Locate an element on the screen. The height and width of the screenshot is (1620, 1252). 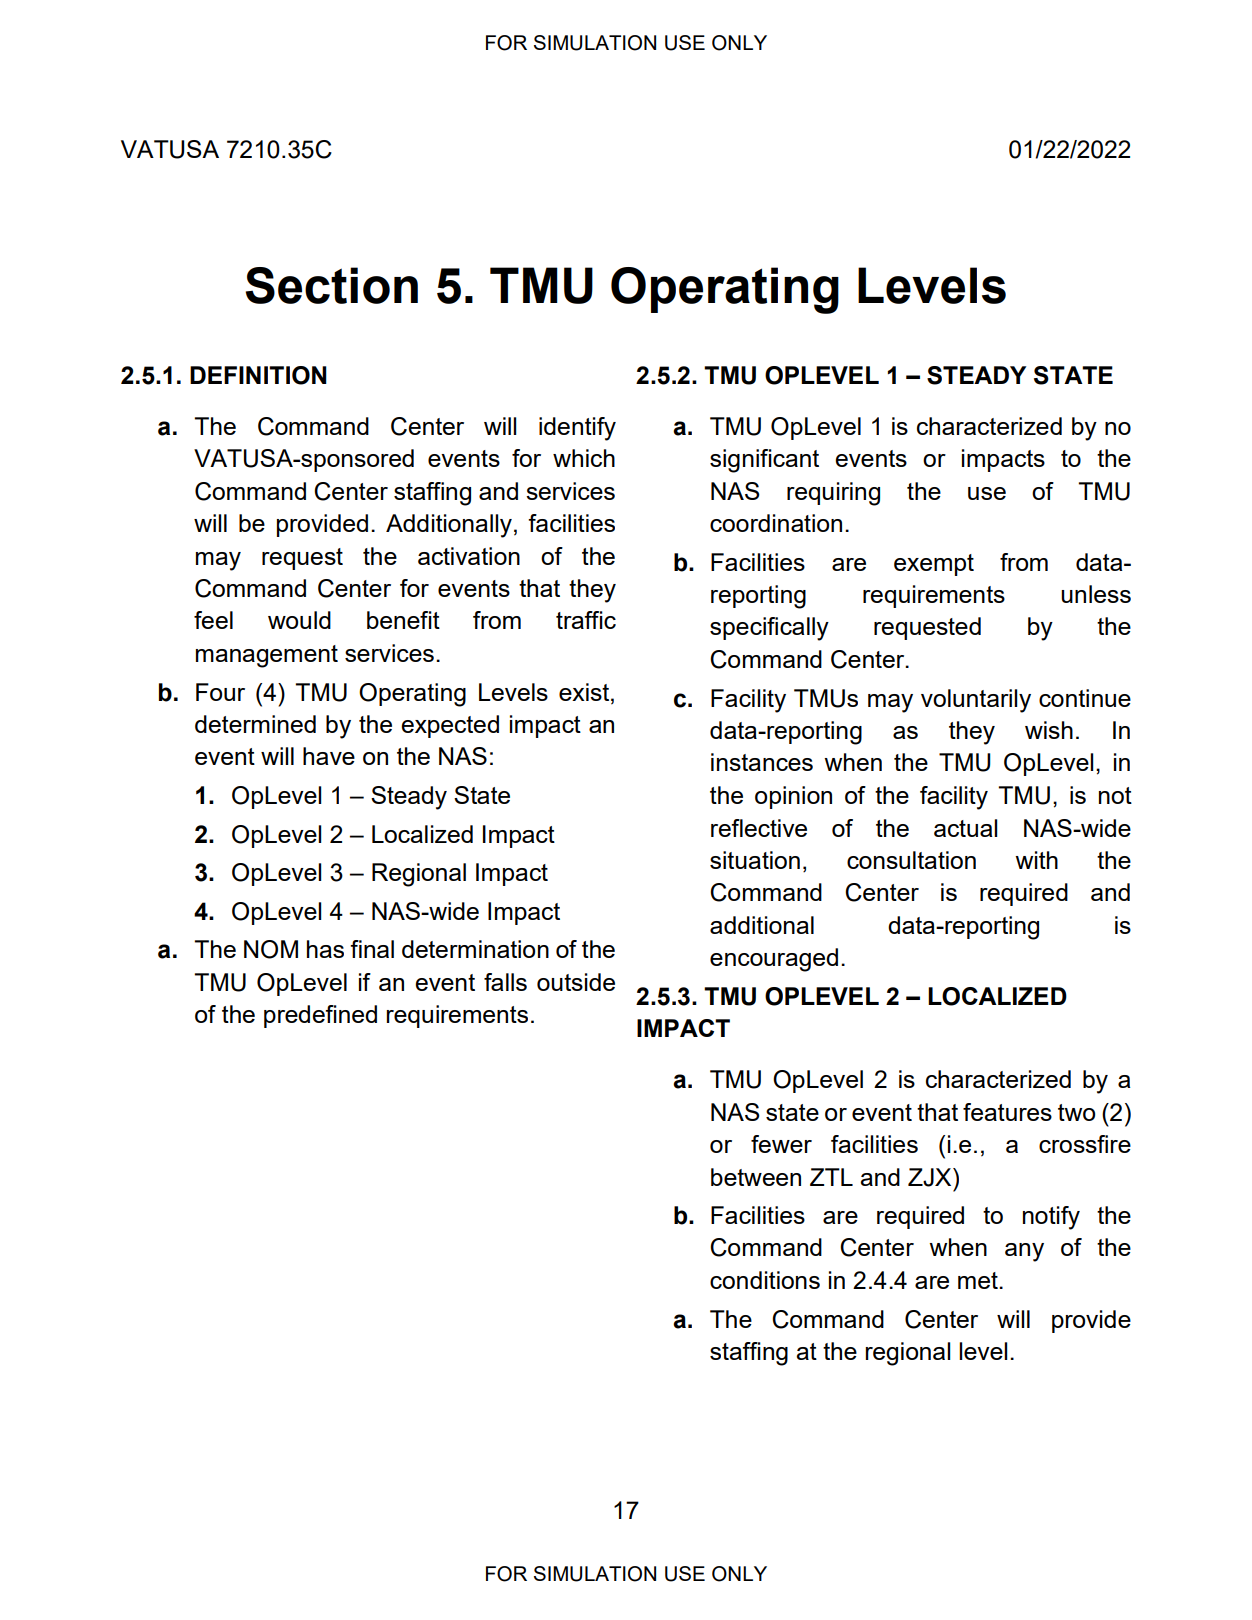
would is located at coordinates (299, 620).
